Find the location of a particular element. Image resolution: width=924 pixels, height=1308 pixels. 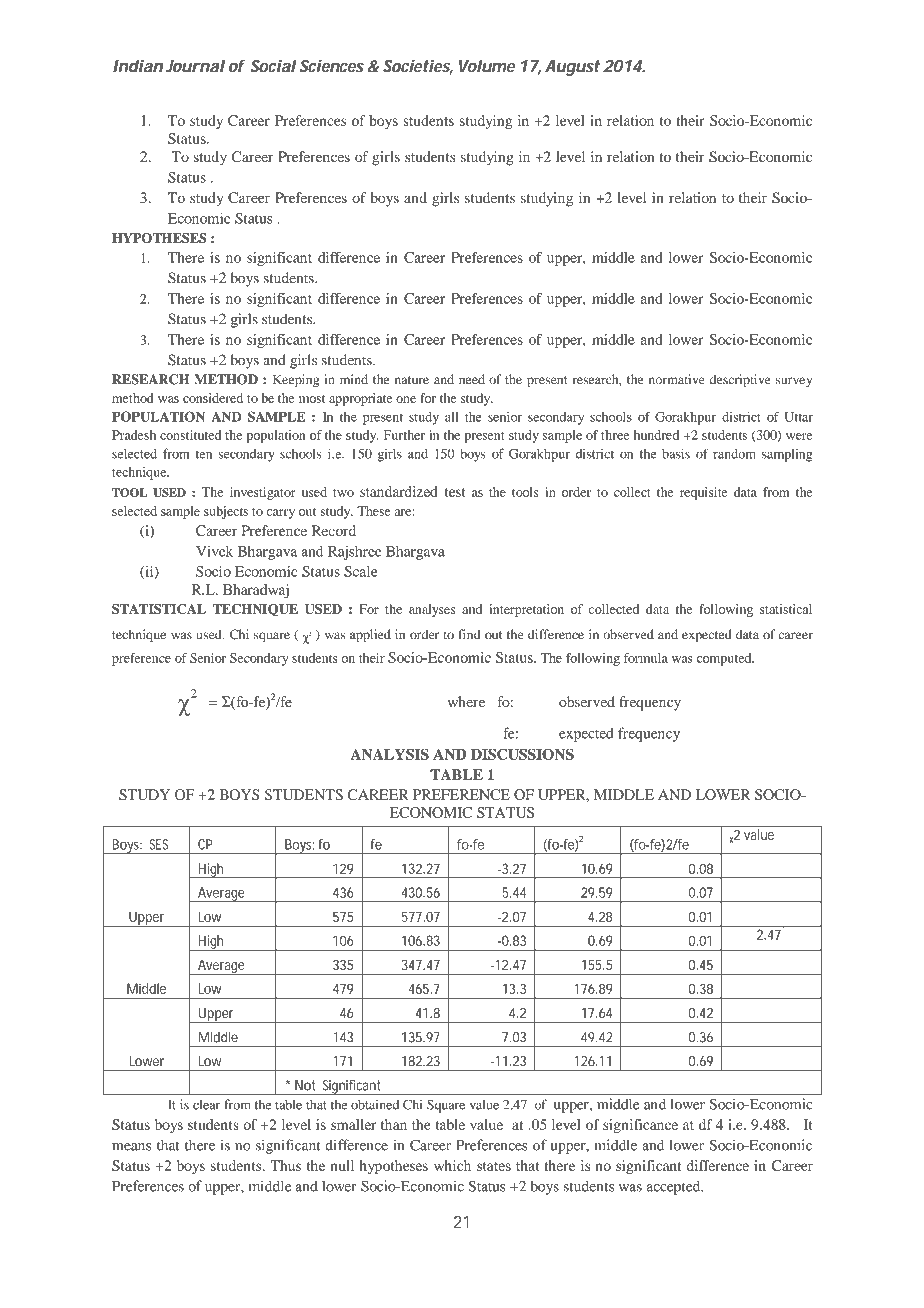

clear is located at coordinates (206, 1105).
